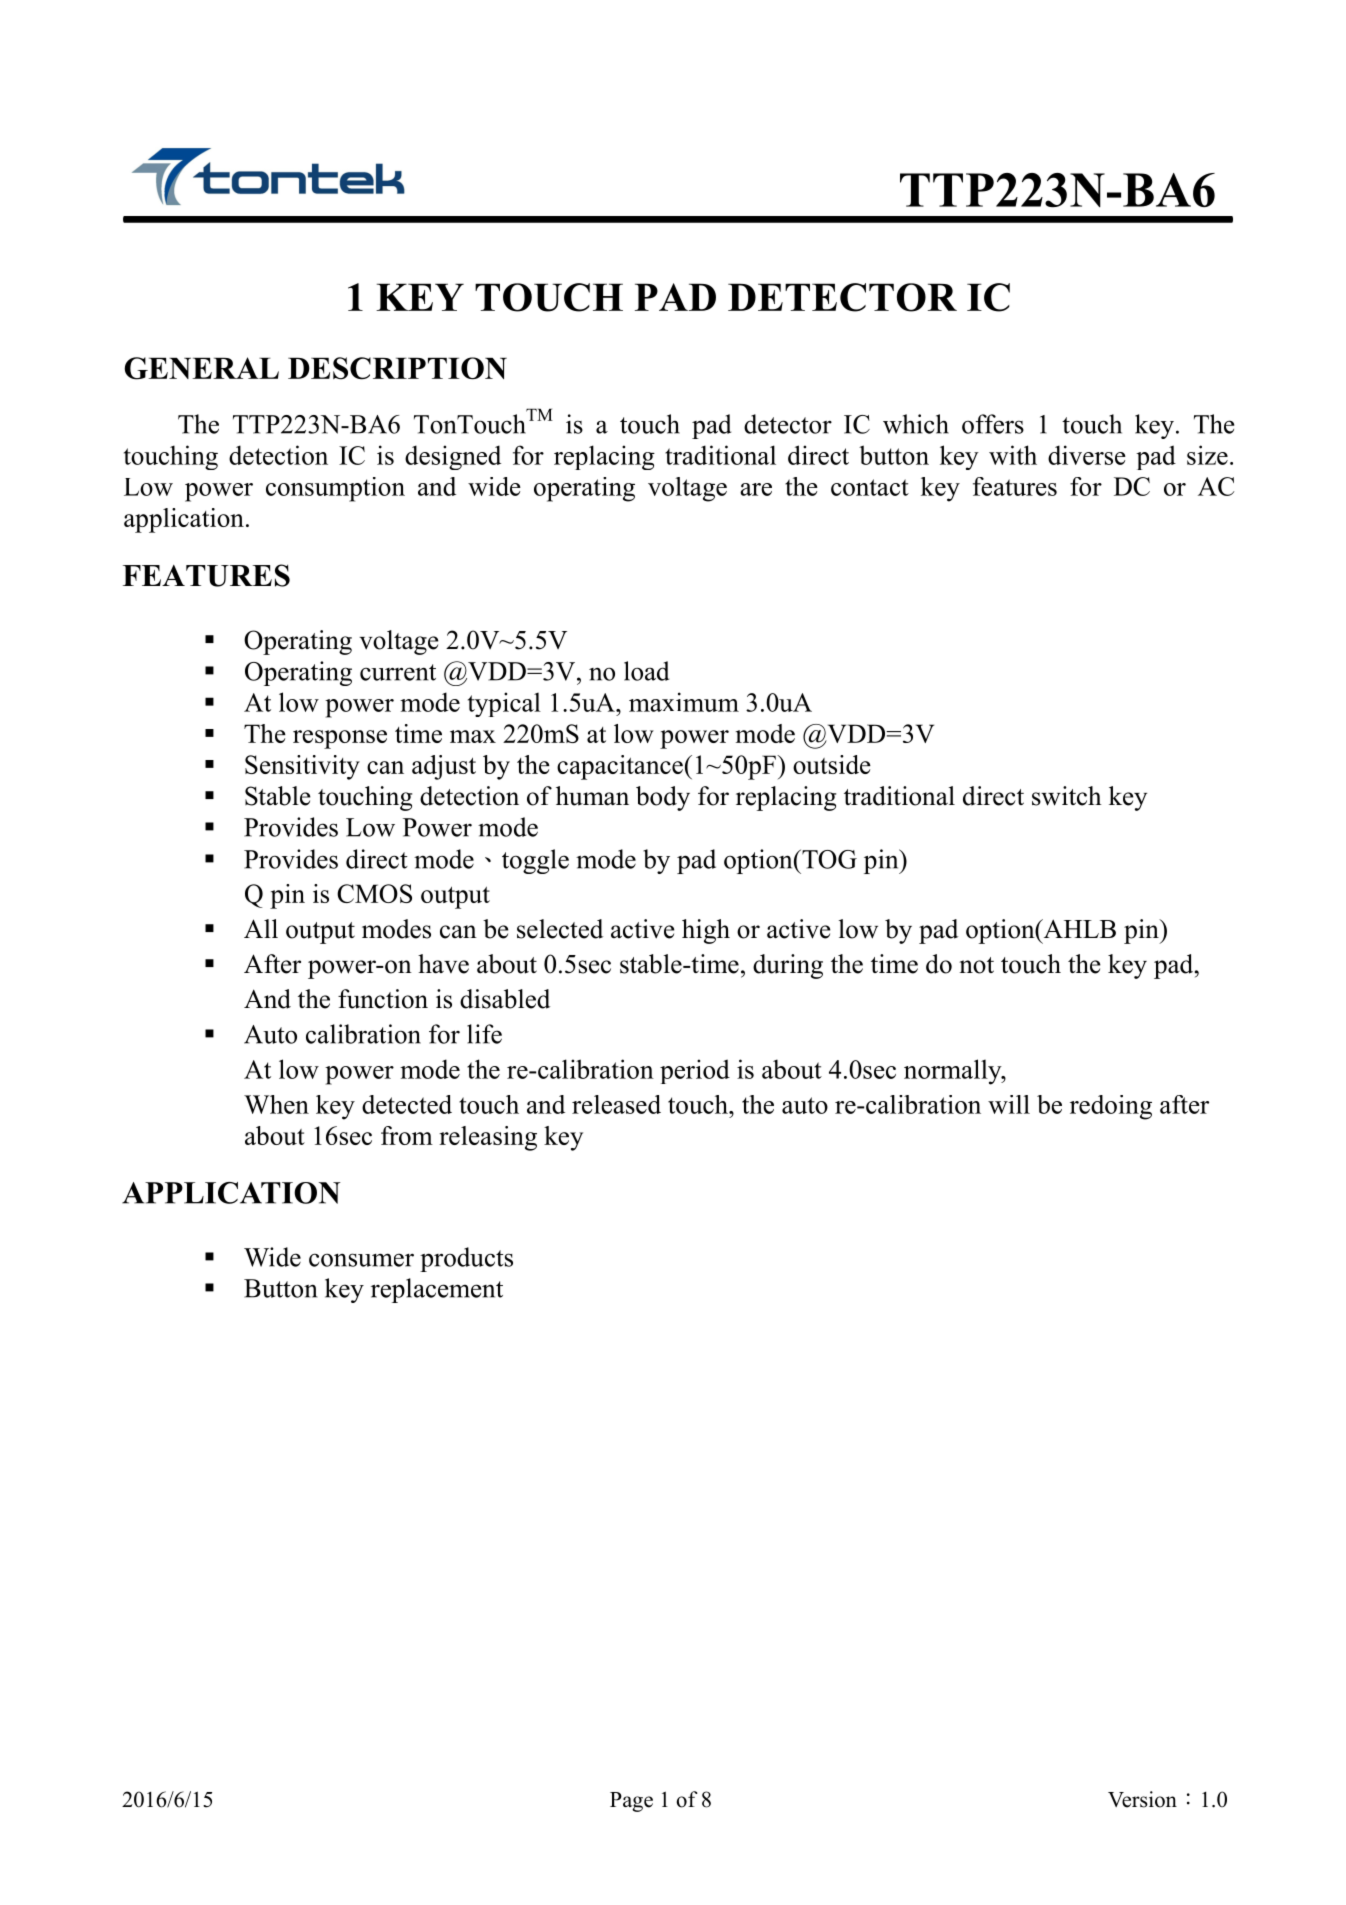 This screenshot has width=1346, height=1905. What do you see at coordinates (1087, 455) in the screenshot?
I see `diverse` at bounding box center [1087, 455].
